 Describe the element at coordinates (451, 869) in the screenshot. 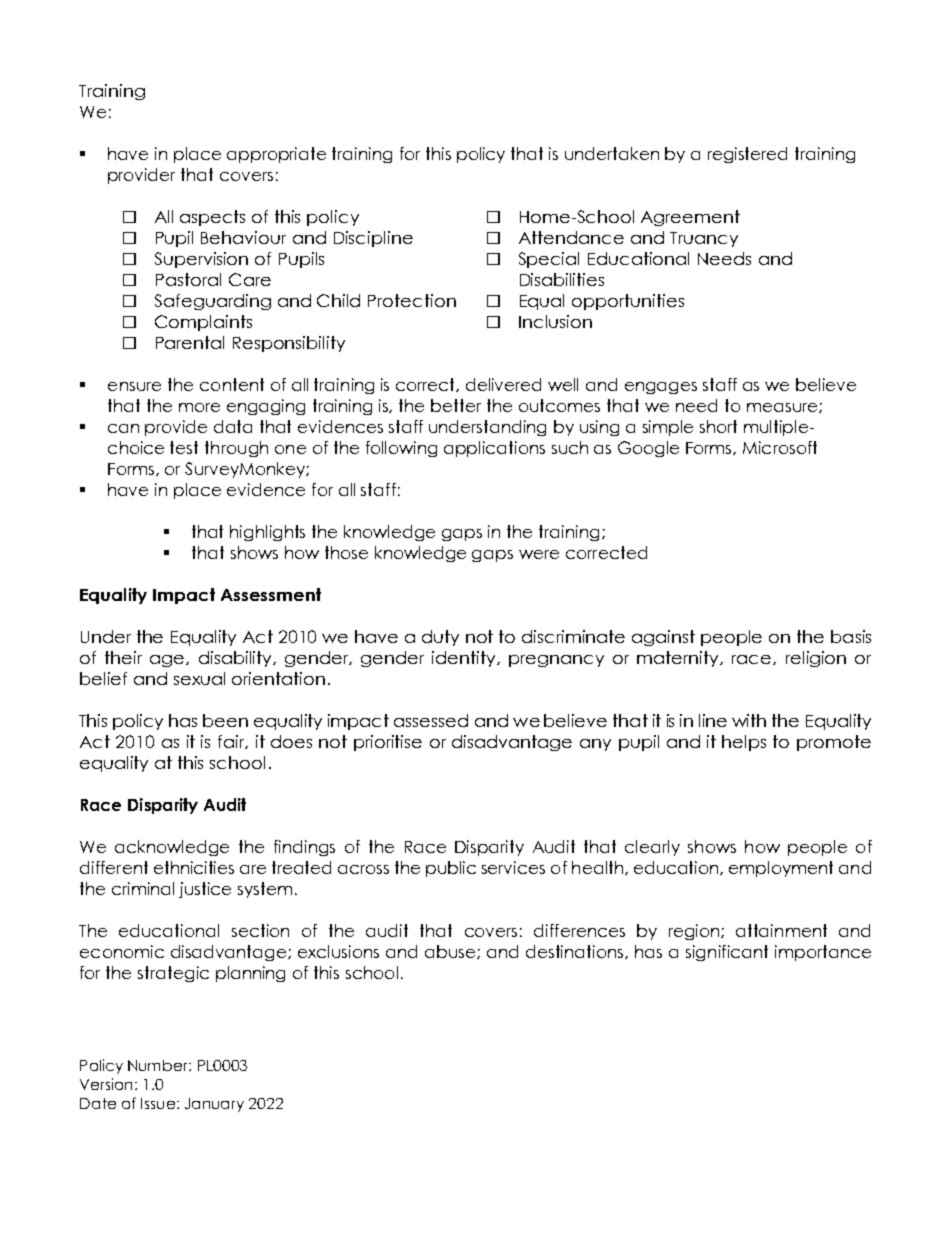

I see `public` at that location.
